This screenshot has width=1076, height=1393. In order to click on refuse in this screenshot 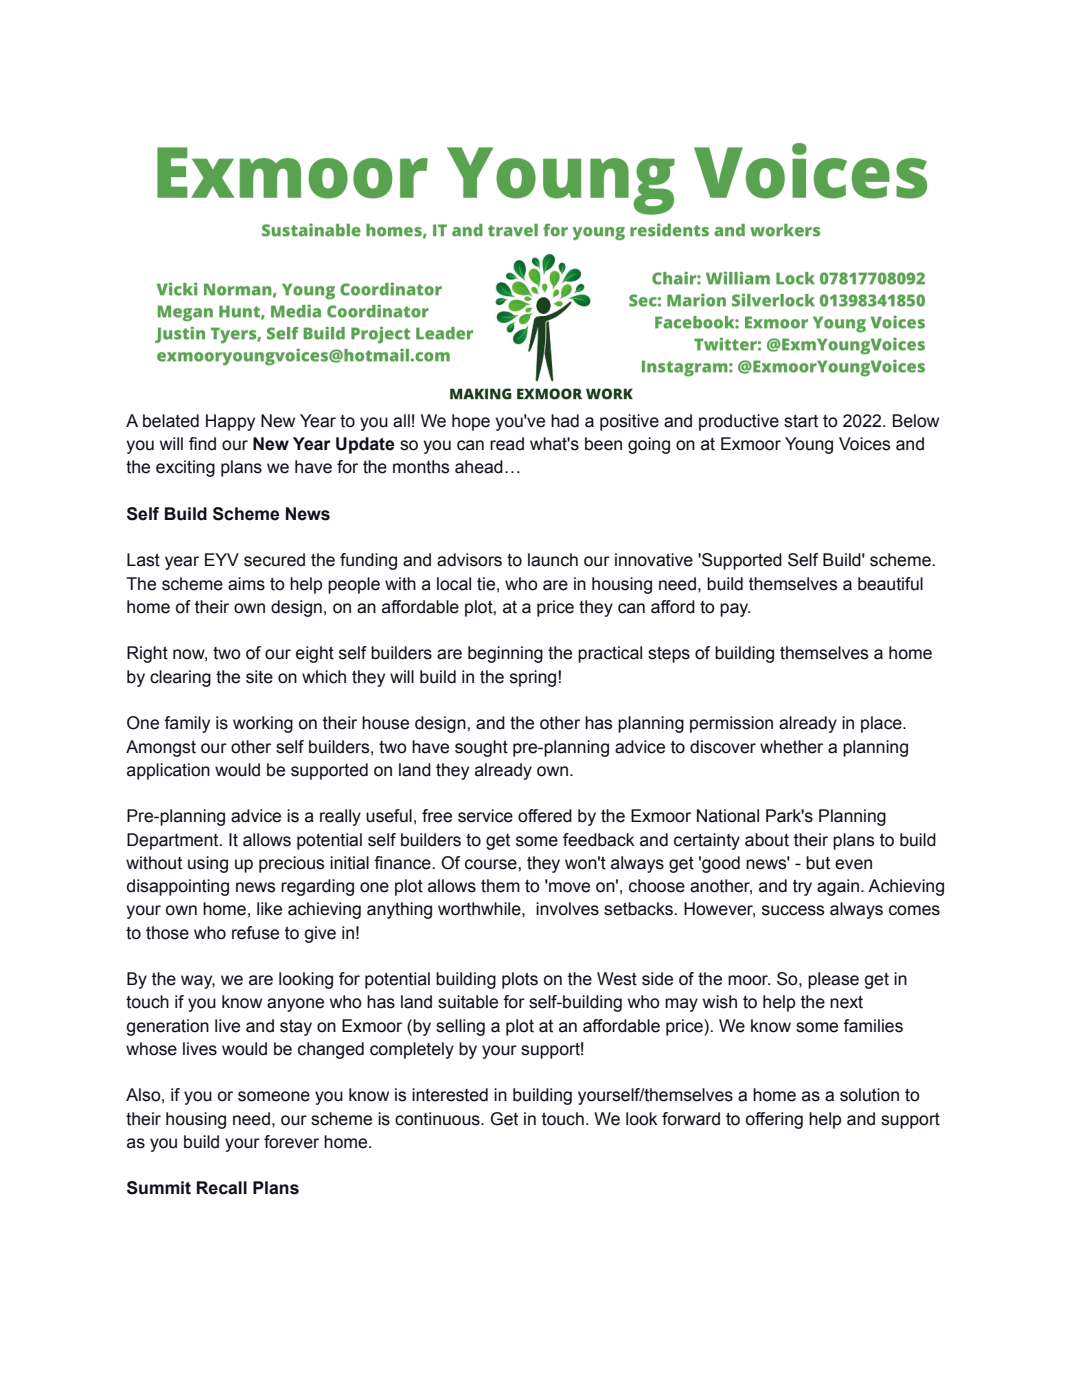, I will do `click(255, 933)`.
